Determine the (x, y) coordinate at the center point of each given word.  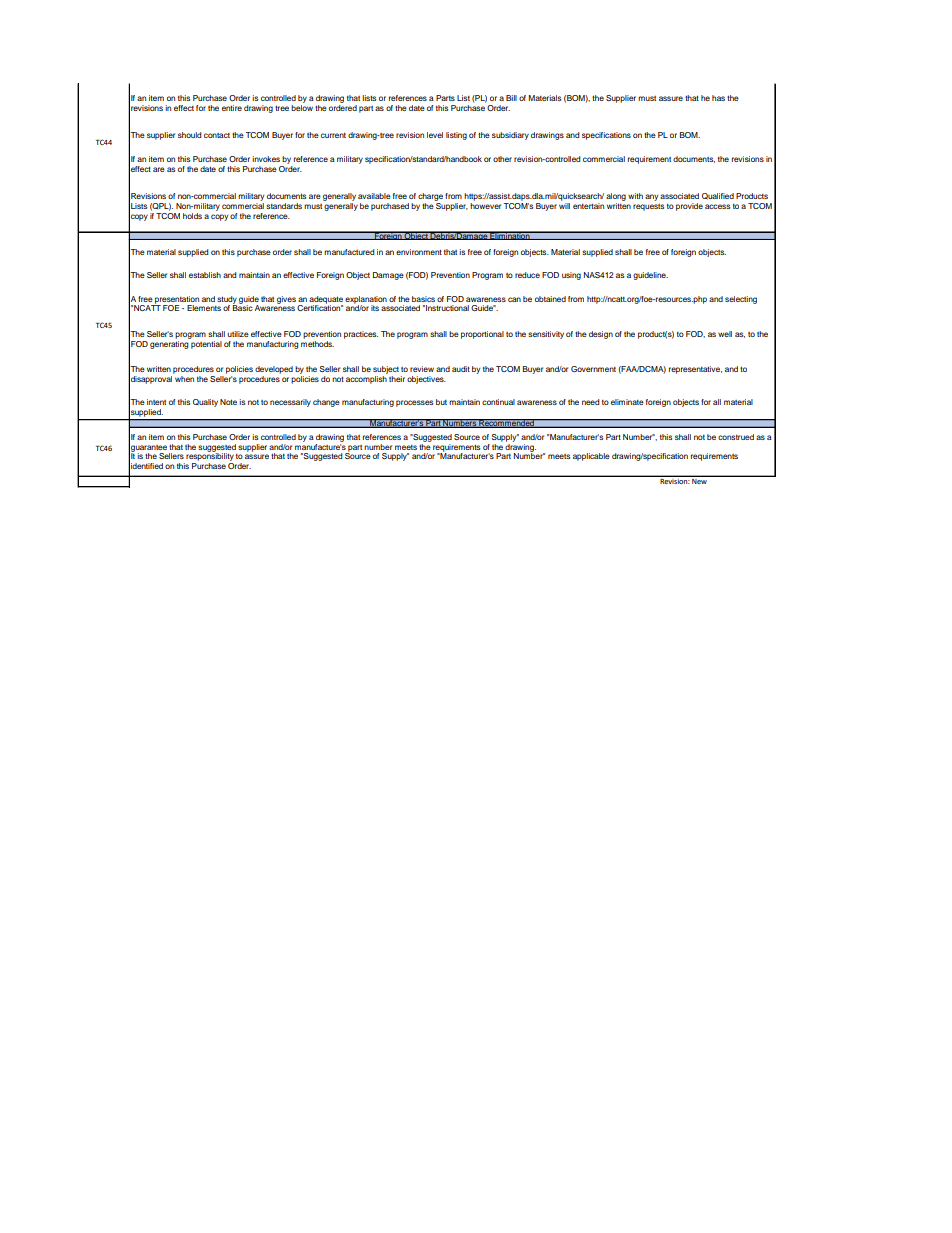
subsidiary (510, 136)
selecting (741, 300)
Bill (511, 98)
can (514, 299)
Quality (205, 403)
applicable (591, 457)
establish (205, 275)
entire (232, 108)
